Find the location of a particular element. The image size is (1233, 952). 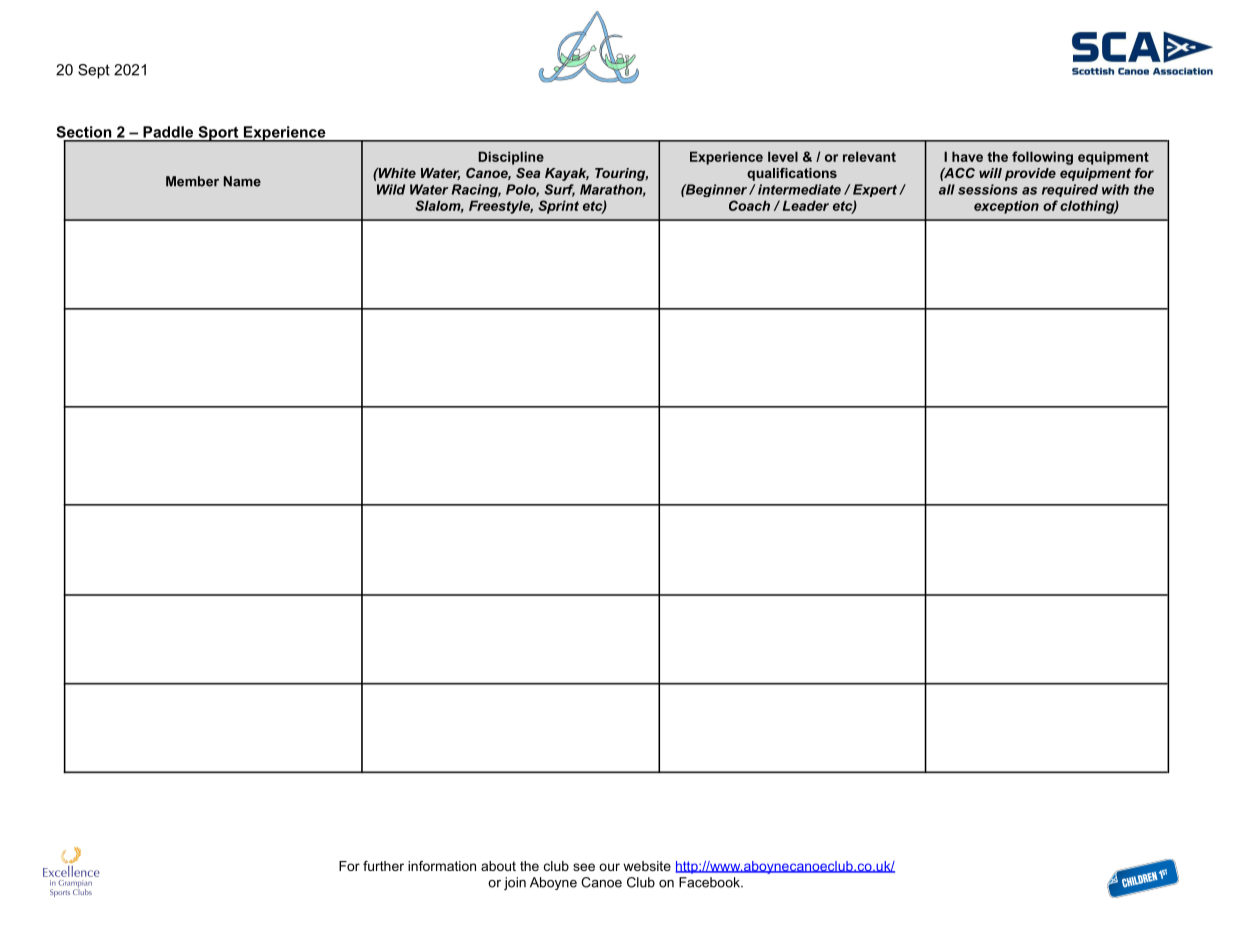

Member is located at coordinates (192, 181).
